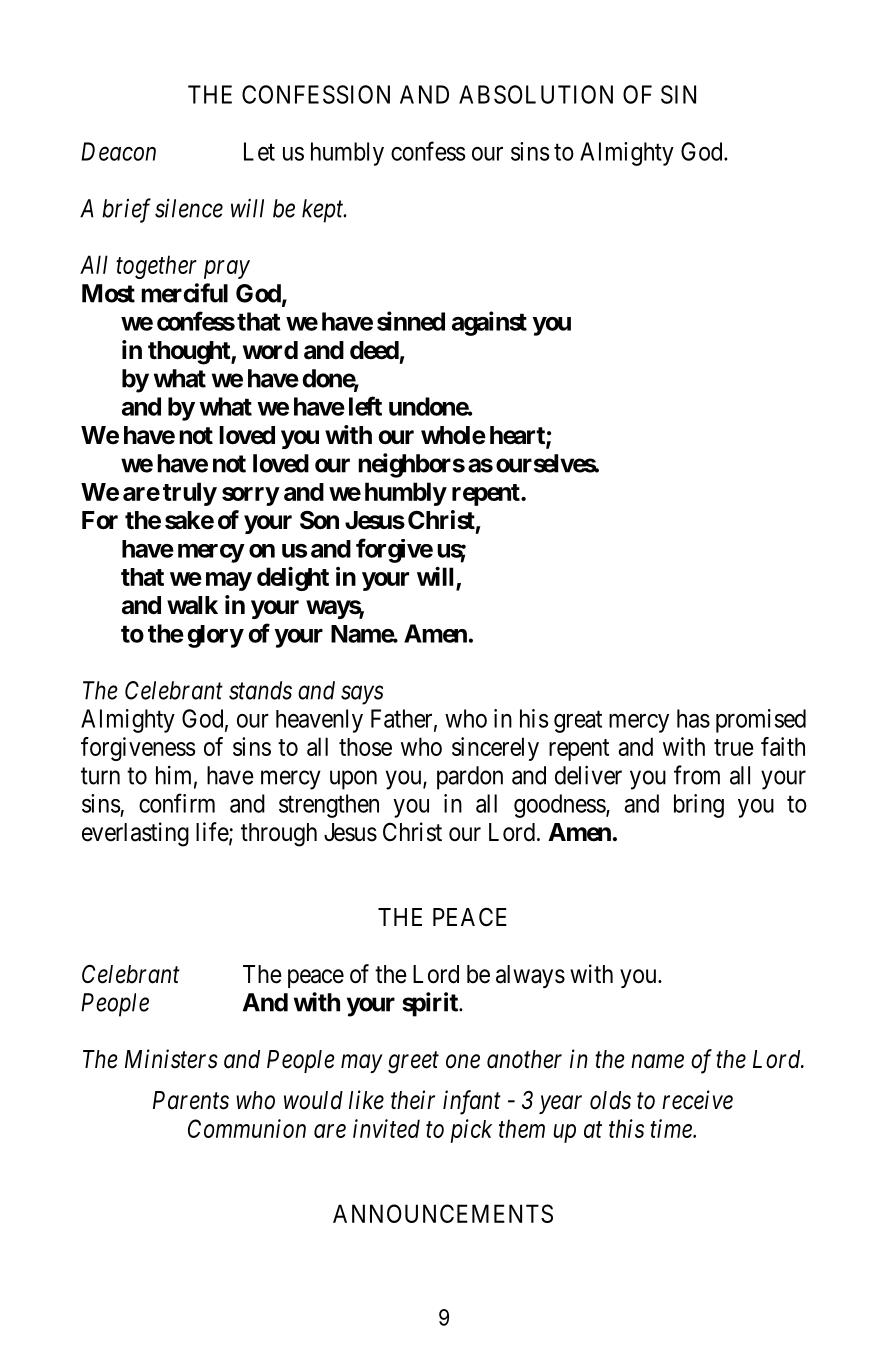  I want to click on Deacon, so click(118, 151).
